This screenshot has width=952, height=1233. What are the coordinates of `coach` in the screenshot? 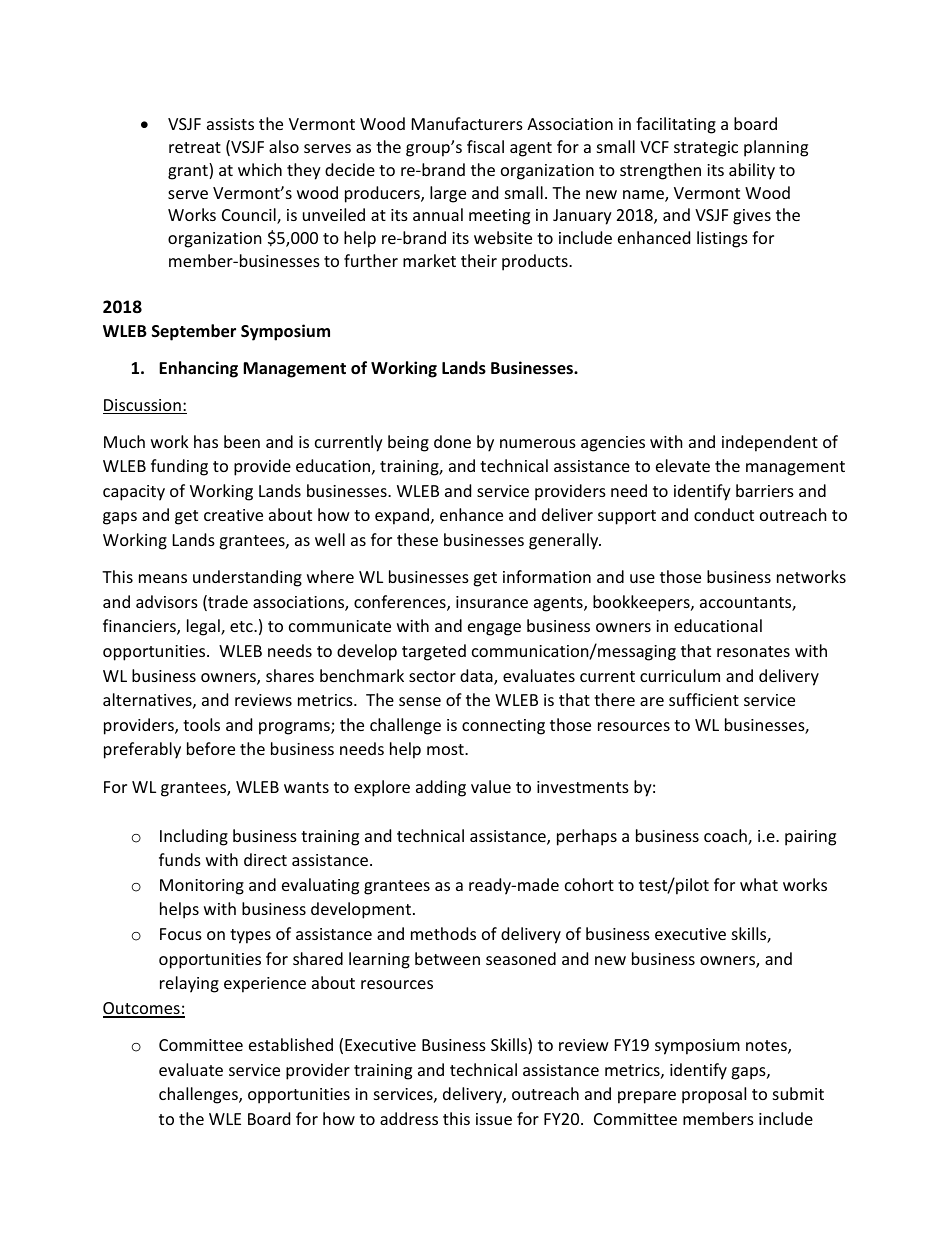 It's located at (726, 837).
